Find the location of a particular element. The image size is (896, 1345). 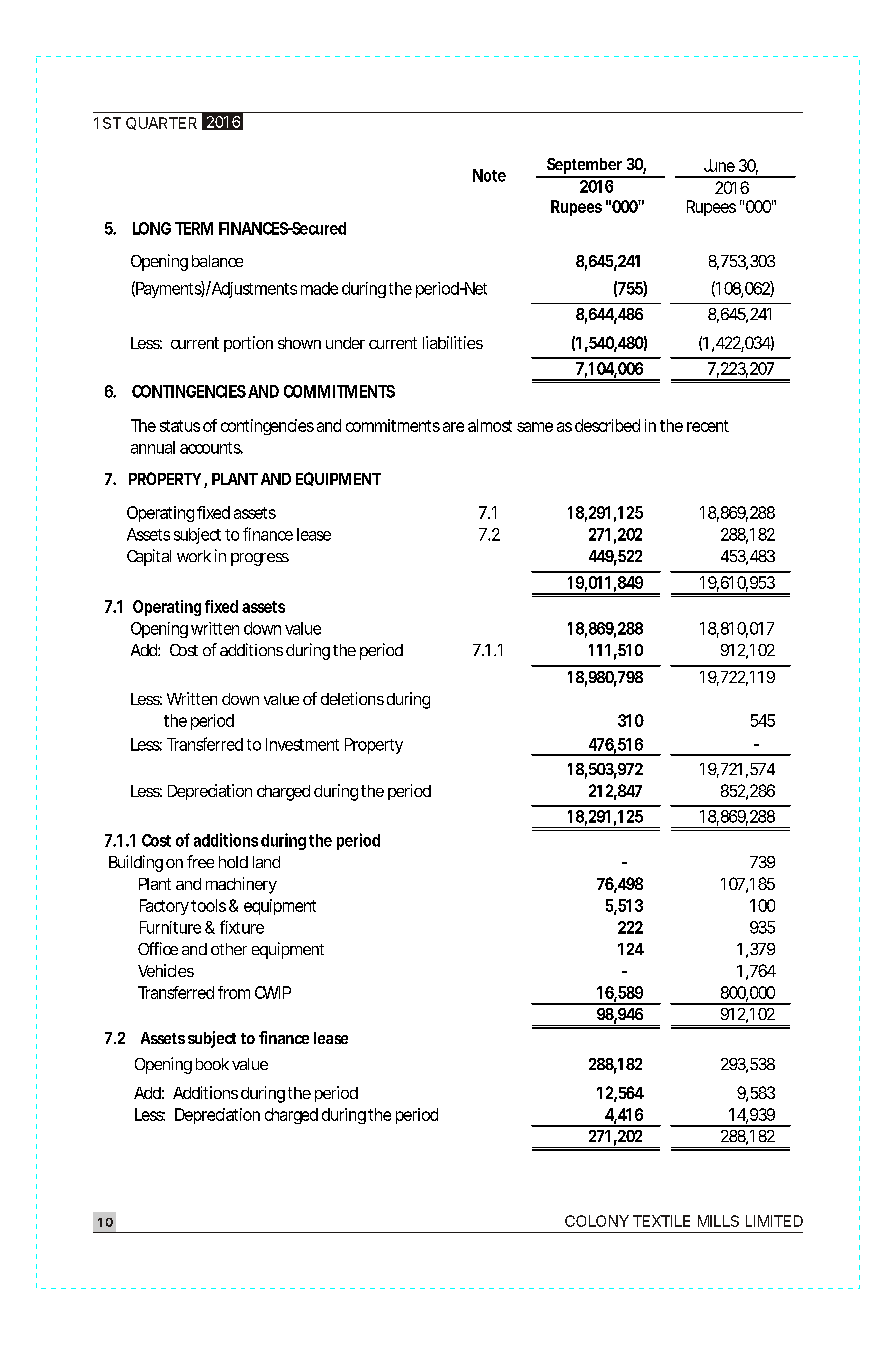

fixture is located at coordinates (242, 927).
